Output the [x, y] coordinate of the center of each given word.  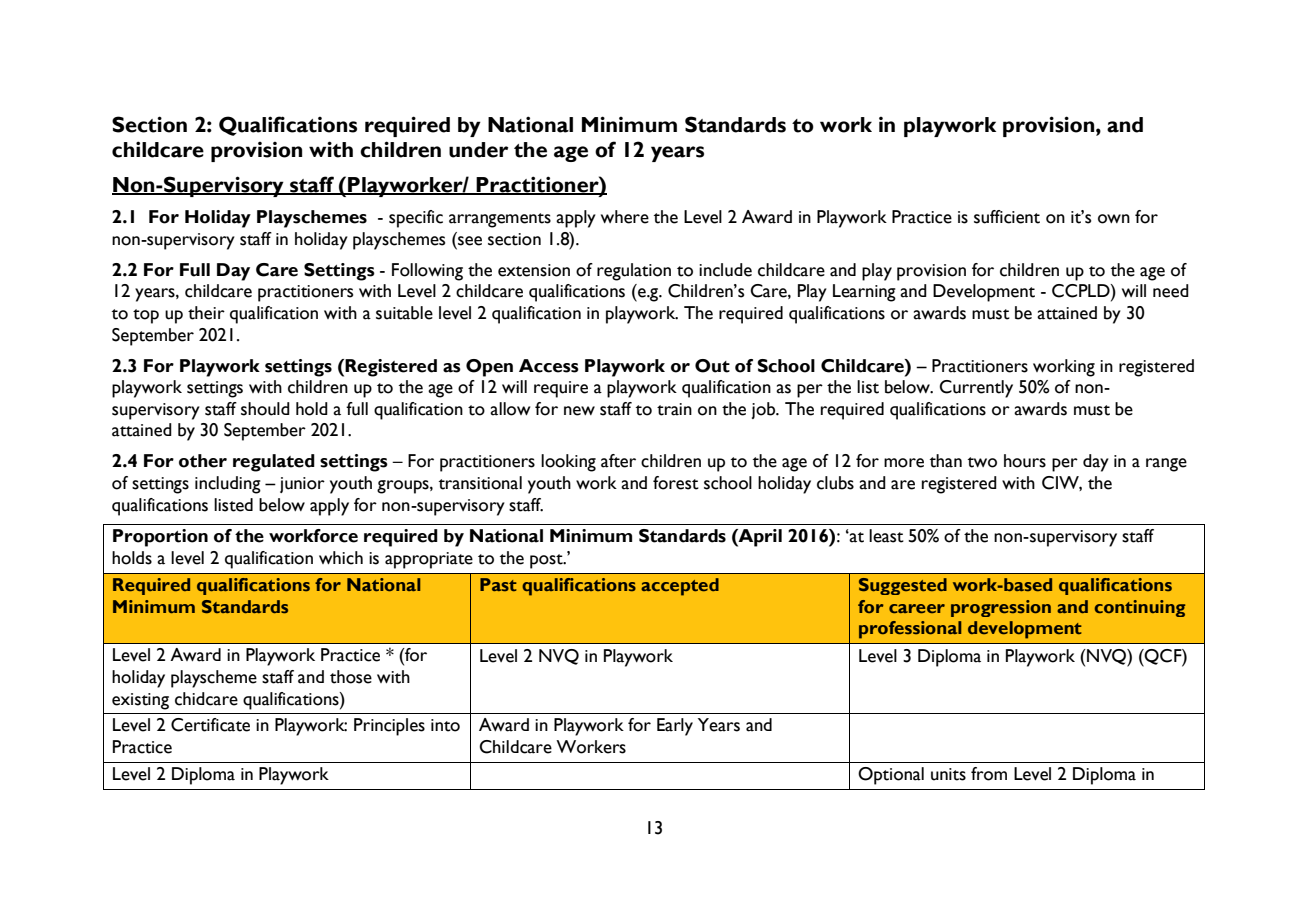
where [625, 217]
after [618, 461]
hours [1025, 461]
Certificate [210, 725]
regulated [274, 463]
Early [675, 727]
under [478, 150]
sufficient [1007, 217]
